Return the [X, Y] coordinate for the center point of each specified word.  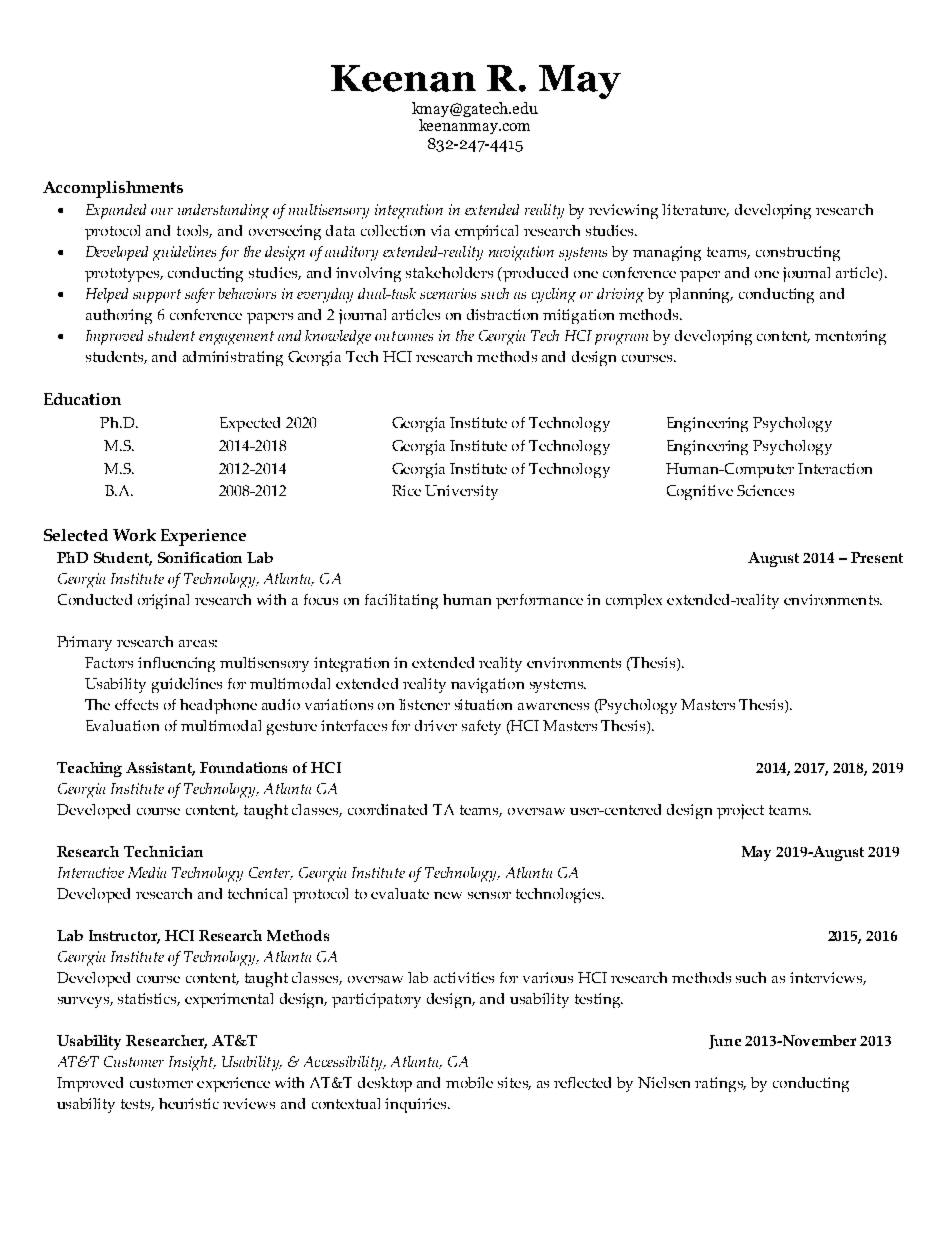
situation [483, 704]
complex [634, 601]
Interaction [835, 468]
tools [194, 231]
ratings [720, 1084]
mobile [469, 1082]
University [461, 492]
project [740, 811]
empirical [486, 232]
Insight [192, 1063]
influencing [176, 664]
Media [147, 872]
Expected [250, 424]
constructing [798, 253]
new [448, 895]
